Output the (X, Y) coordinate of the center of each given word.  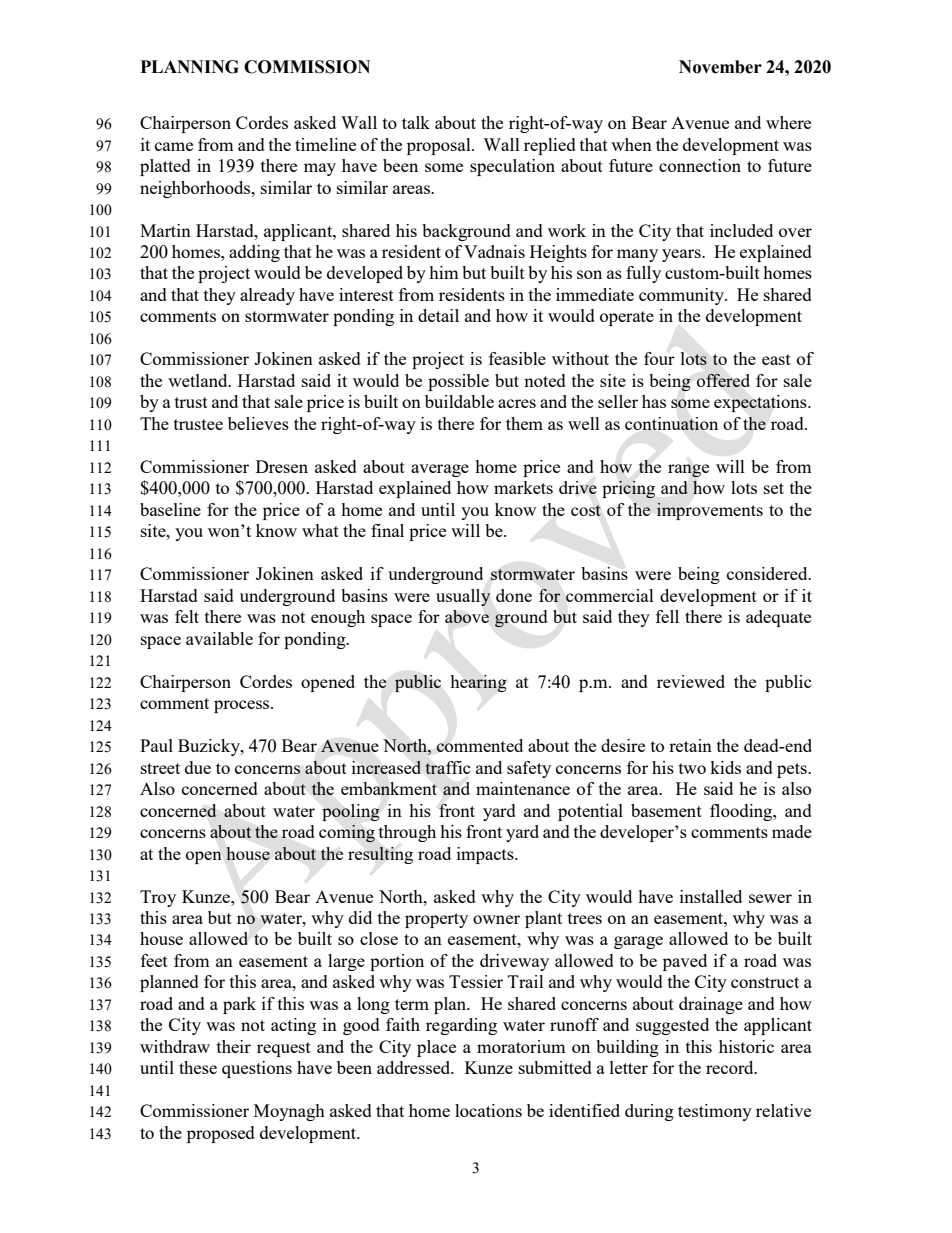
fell (667, 616)
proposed (221, 1134)
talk (416, 122)
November (720, 67)
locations (488, 1110)
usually (463, 597)
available (219, 638)
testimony (715, 1112)
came (174, 146)
